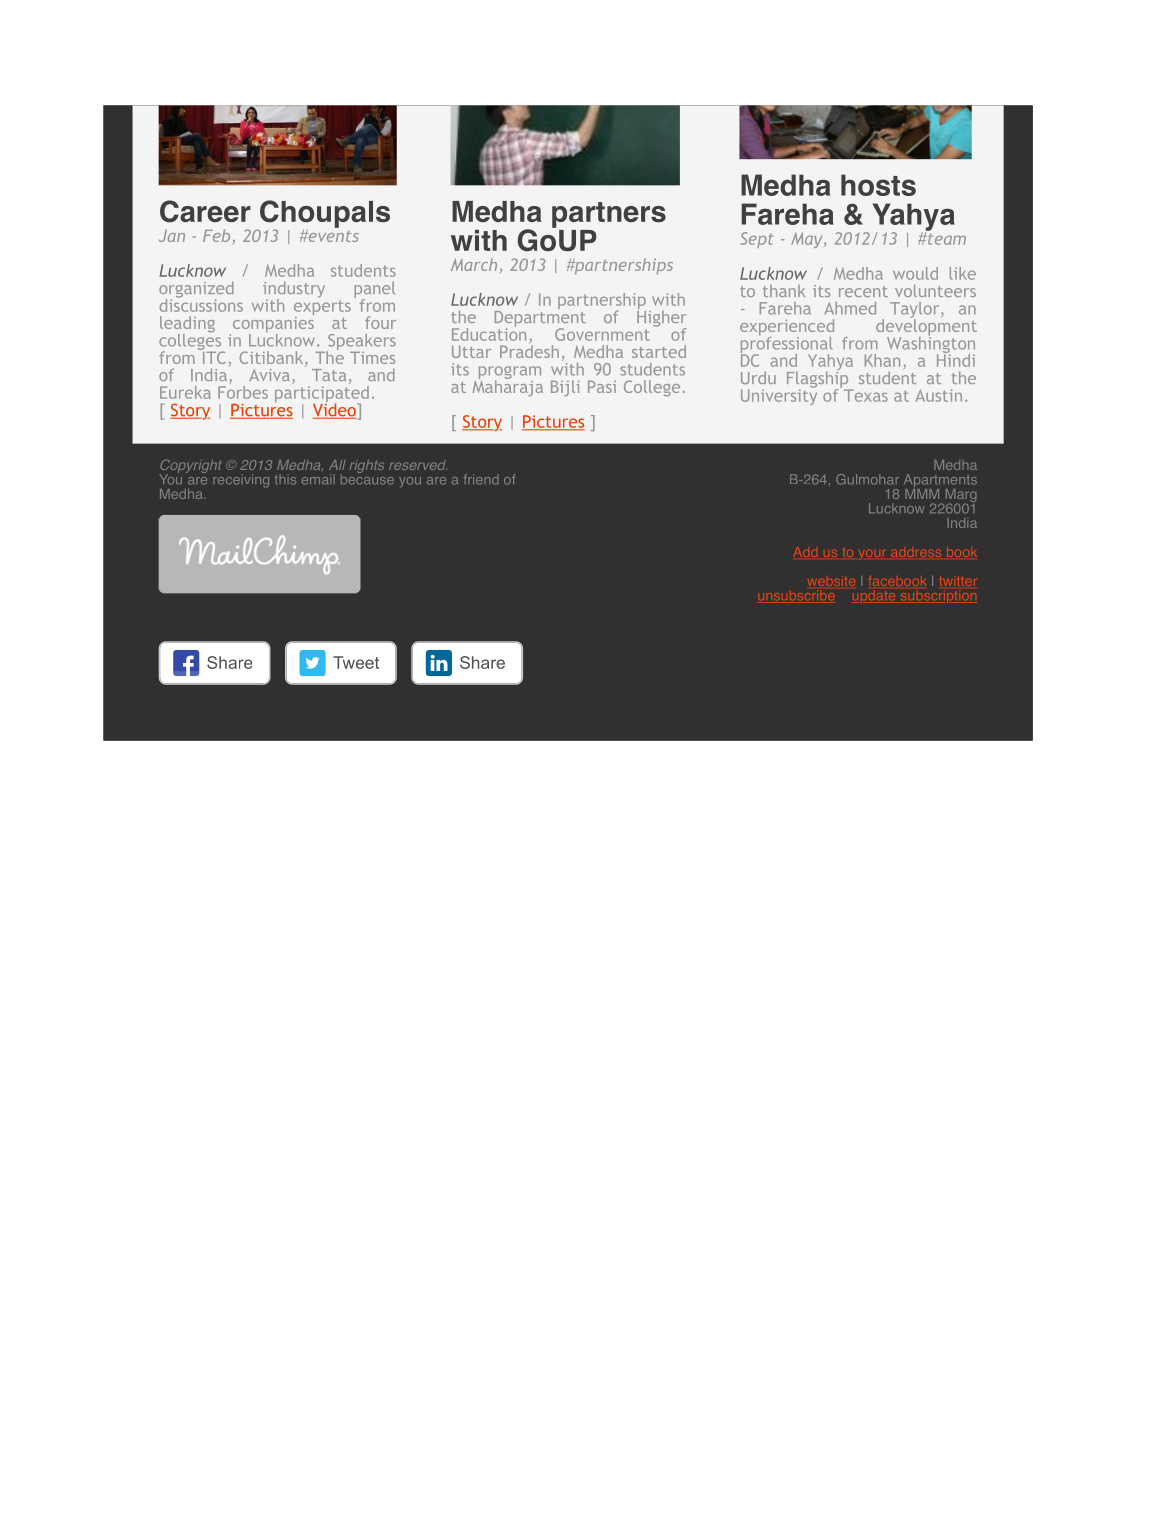 The height and width of the screenshot is (1518, 1173). What do you see at coordinates (757, 240) in the screenshot?
I see `Sept` at bounding box center [757, 240].
